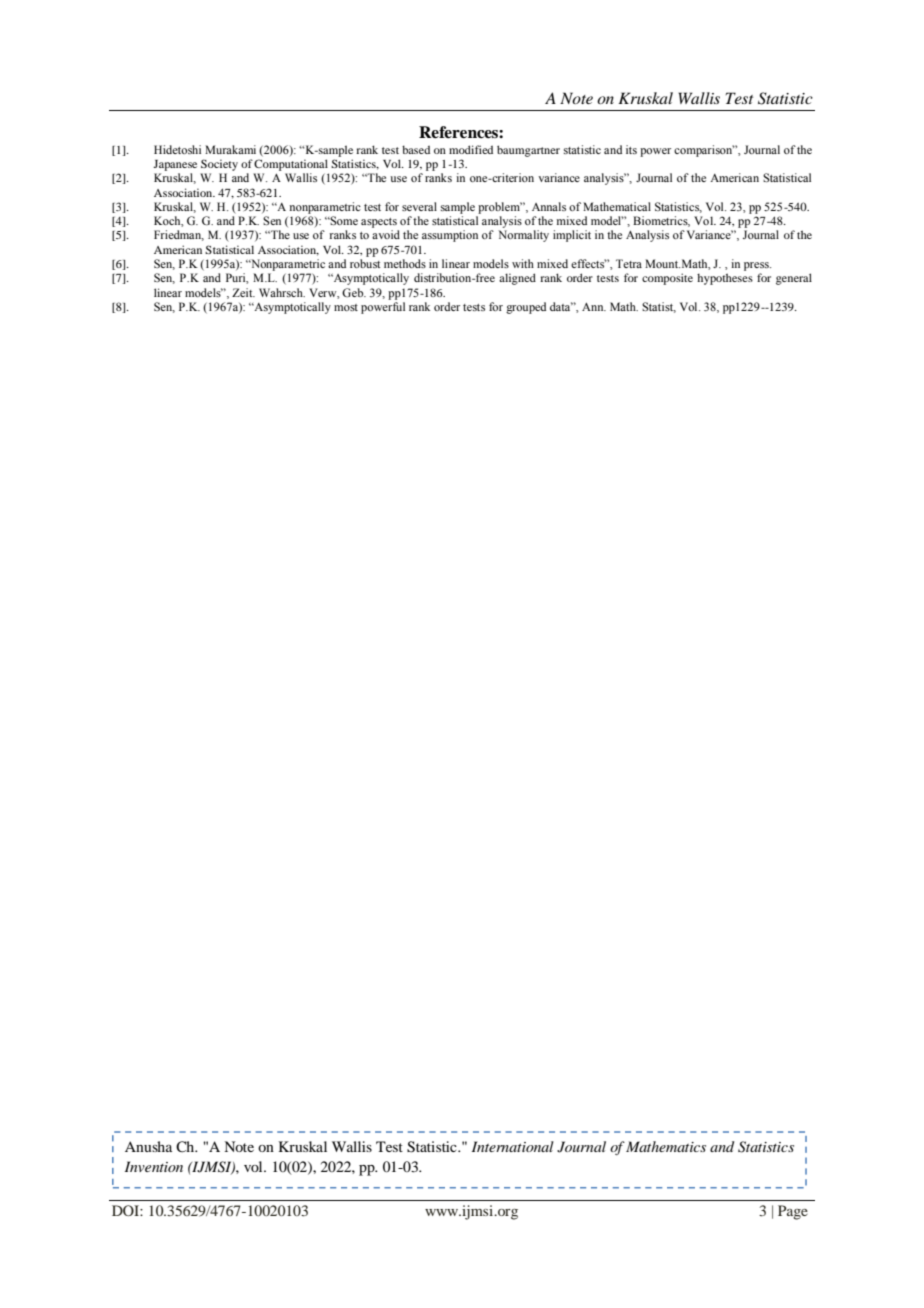  What do you see at coordinates (405, 263) in the image?
I see `methods` at bounding box center [405, 263].
